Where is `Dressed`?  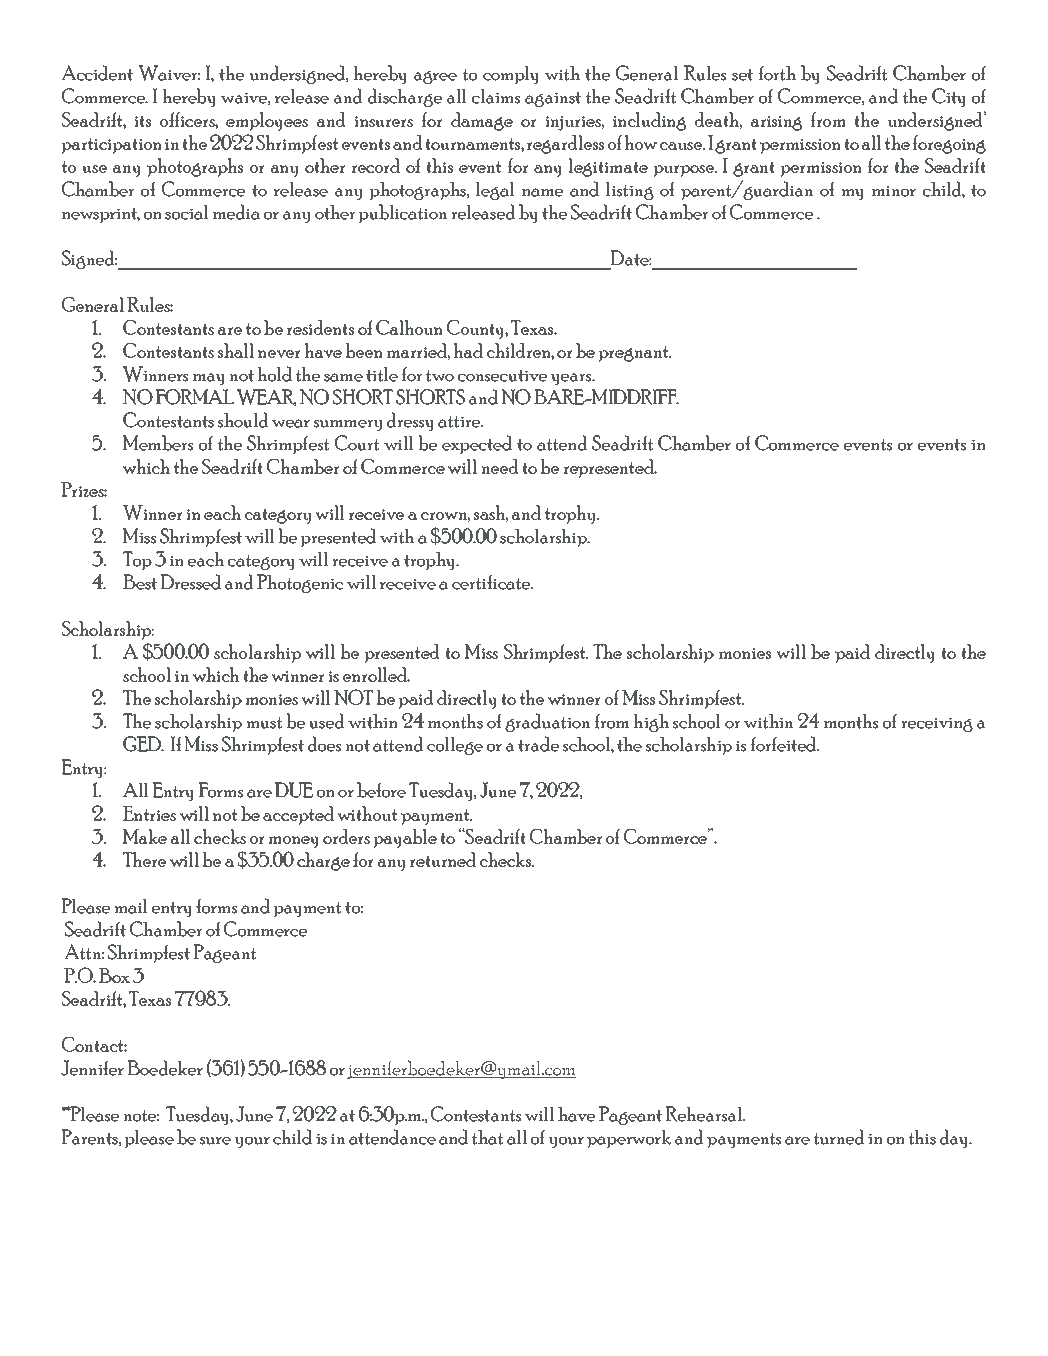 Dressed is located at coordinates (190, 582).
